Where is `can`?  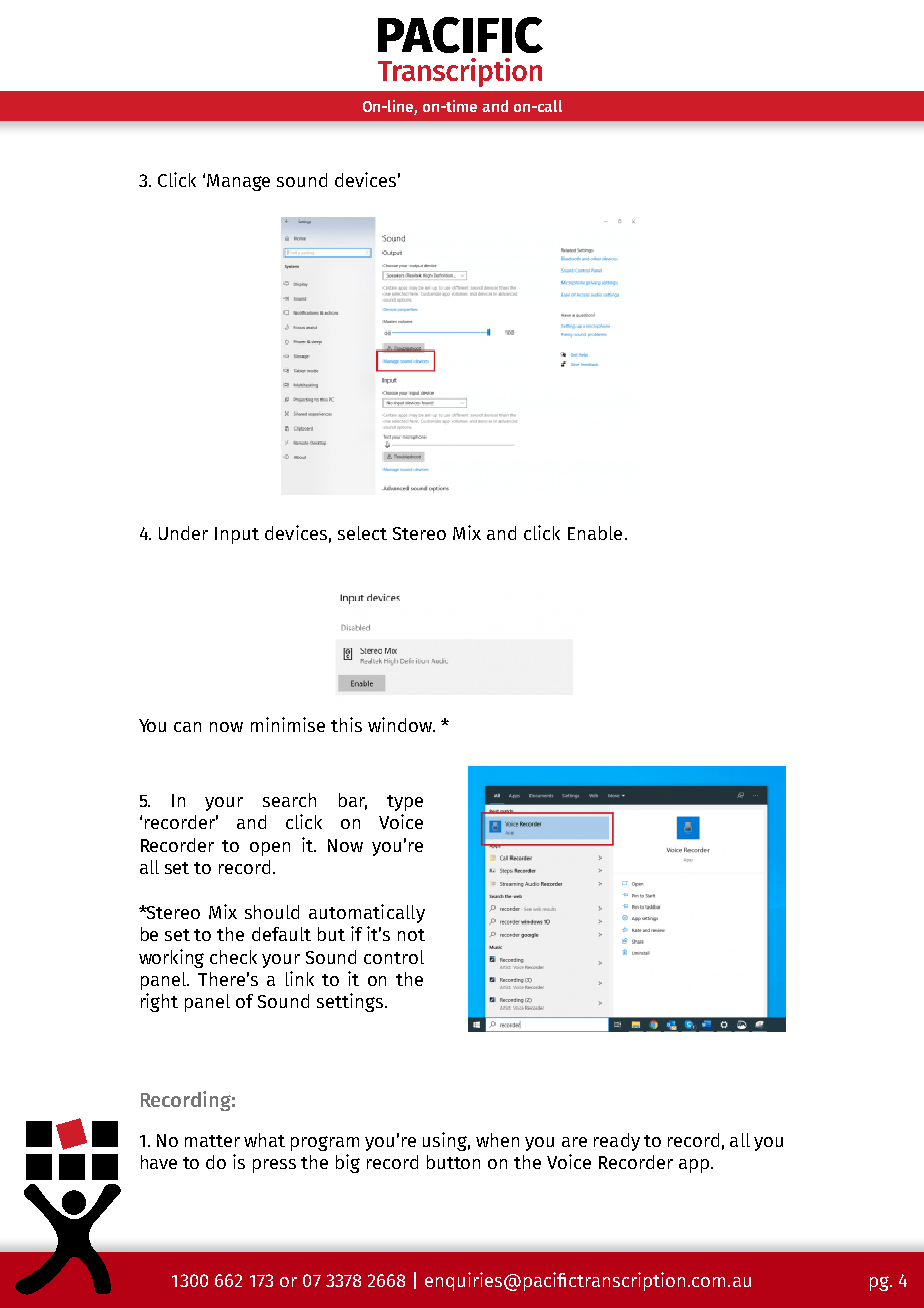
can is located at coordinates (187, 727).
